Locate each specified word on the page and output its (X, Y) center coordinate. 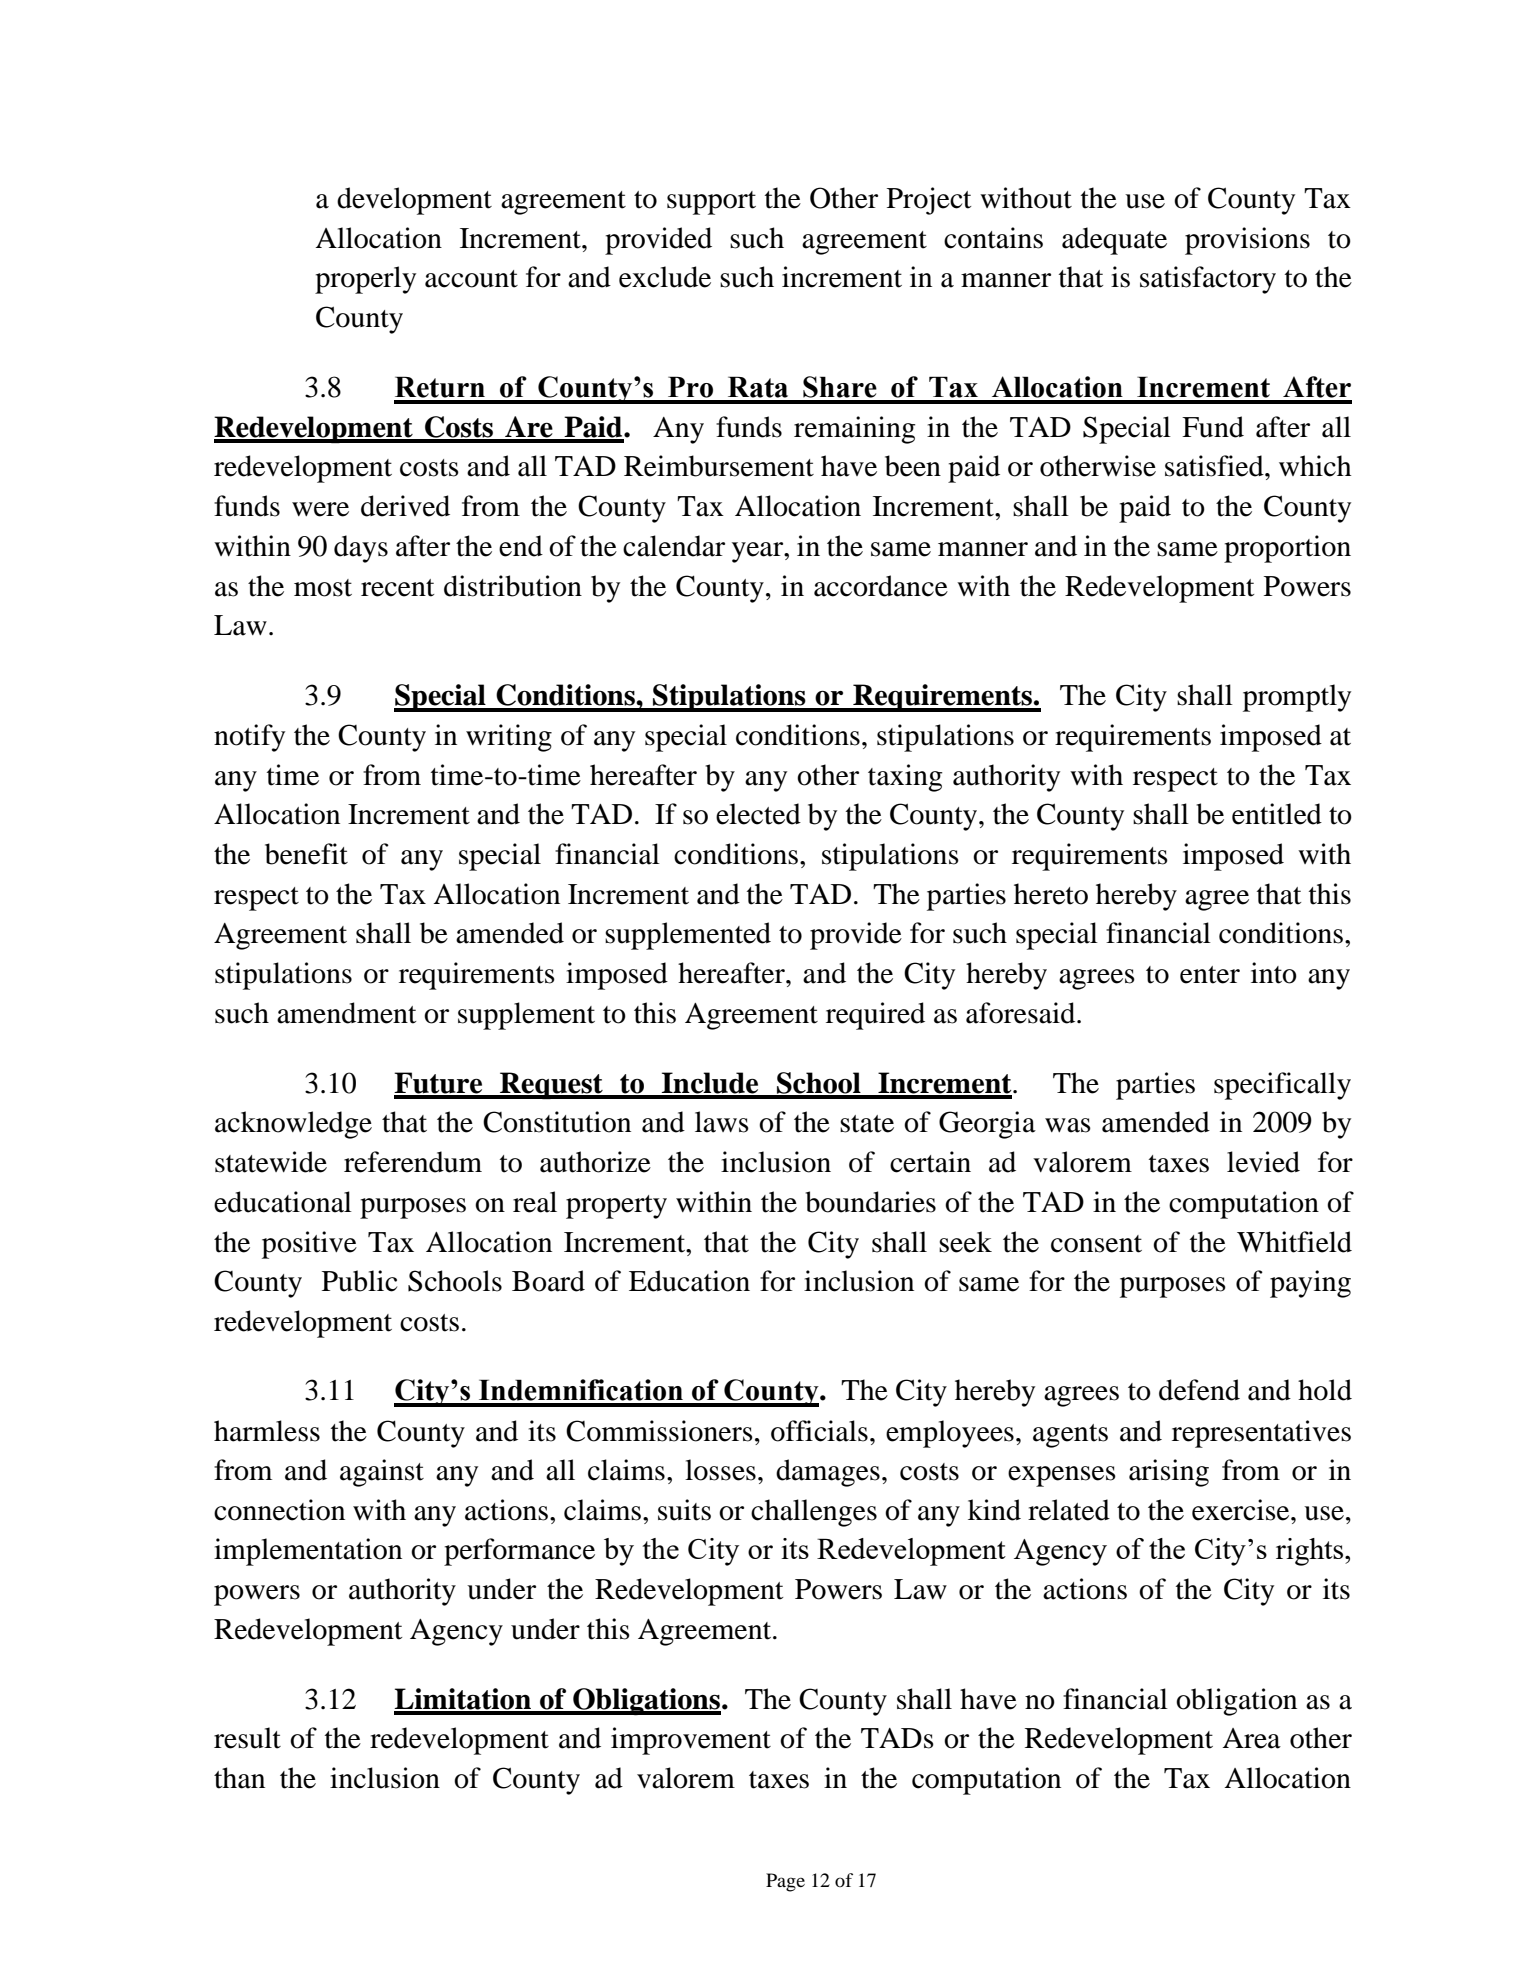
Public (359, 1281)
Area (1251, 1738)
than (239, 1778)
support (711, 203)
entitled (1277, 814)
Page (785, 1882)
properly (365, 280)
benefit (306, 854)
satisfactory (1208, 280)
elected (758, 814)
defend (1199, 1390)
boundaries (870, 1202)
